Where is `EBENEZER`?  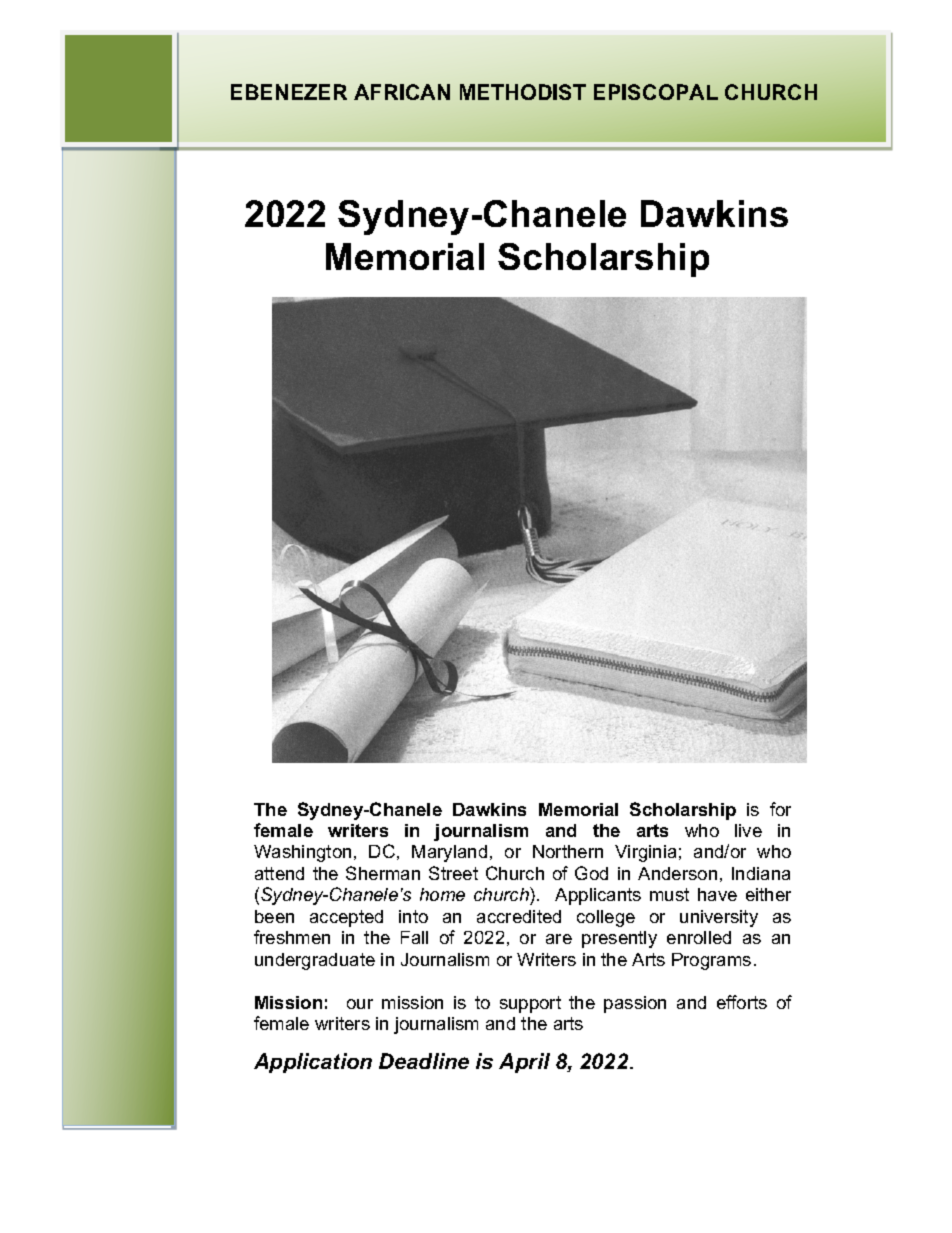 EBENEZER is located at coordinates (289, 92).
